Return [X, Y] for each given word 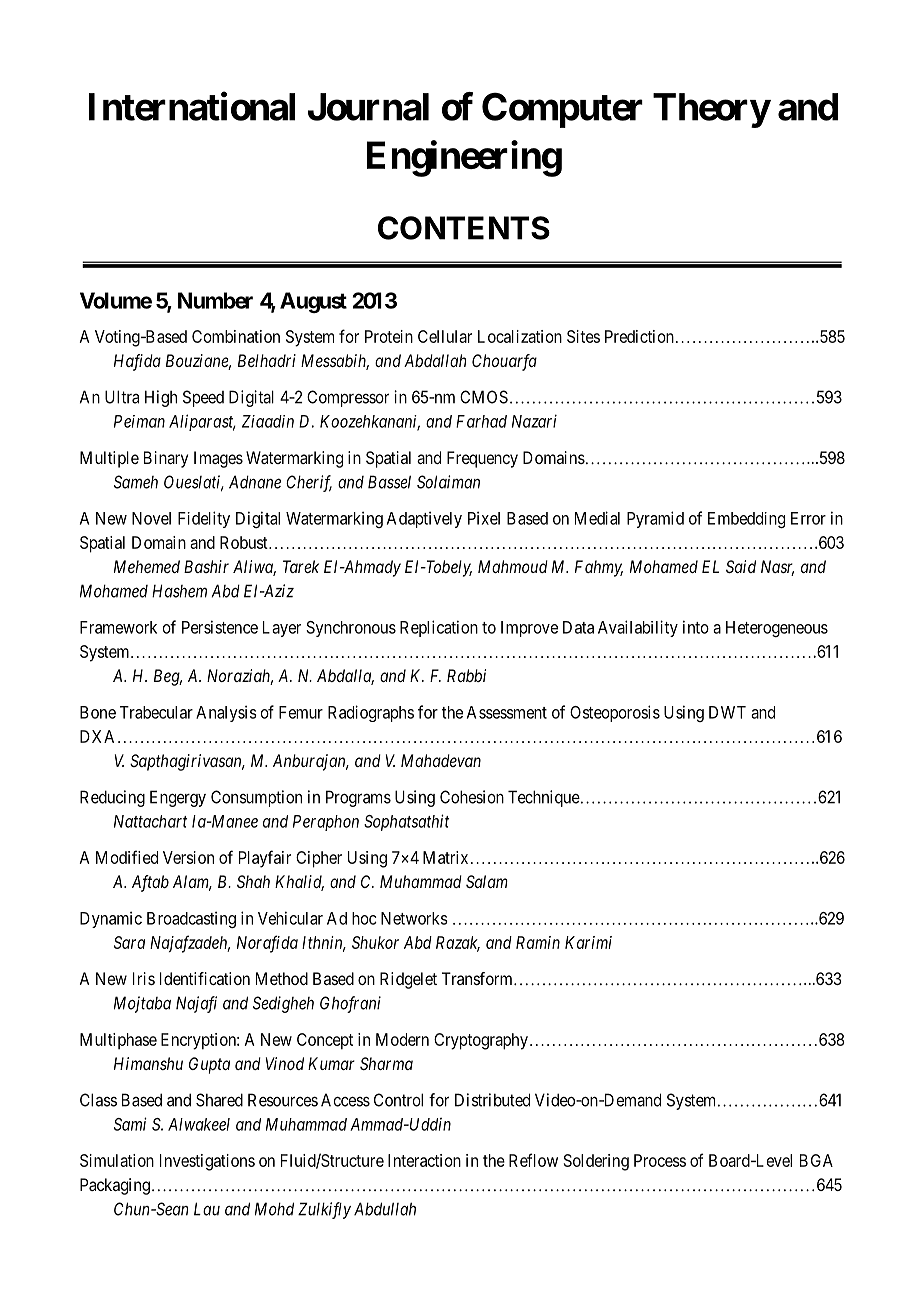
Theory [711, 110]
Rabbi [466, 675]
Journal [368, 107]
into [696, 627]
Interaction [424, 1160]
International [192, 106]
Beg [168, 677]
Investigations [207, 1162]
